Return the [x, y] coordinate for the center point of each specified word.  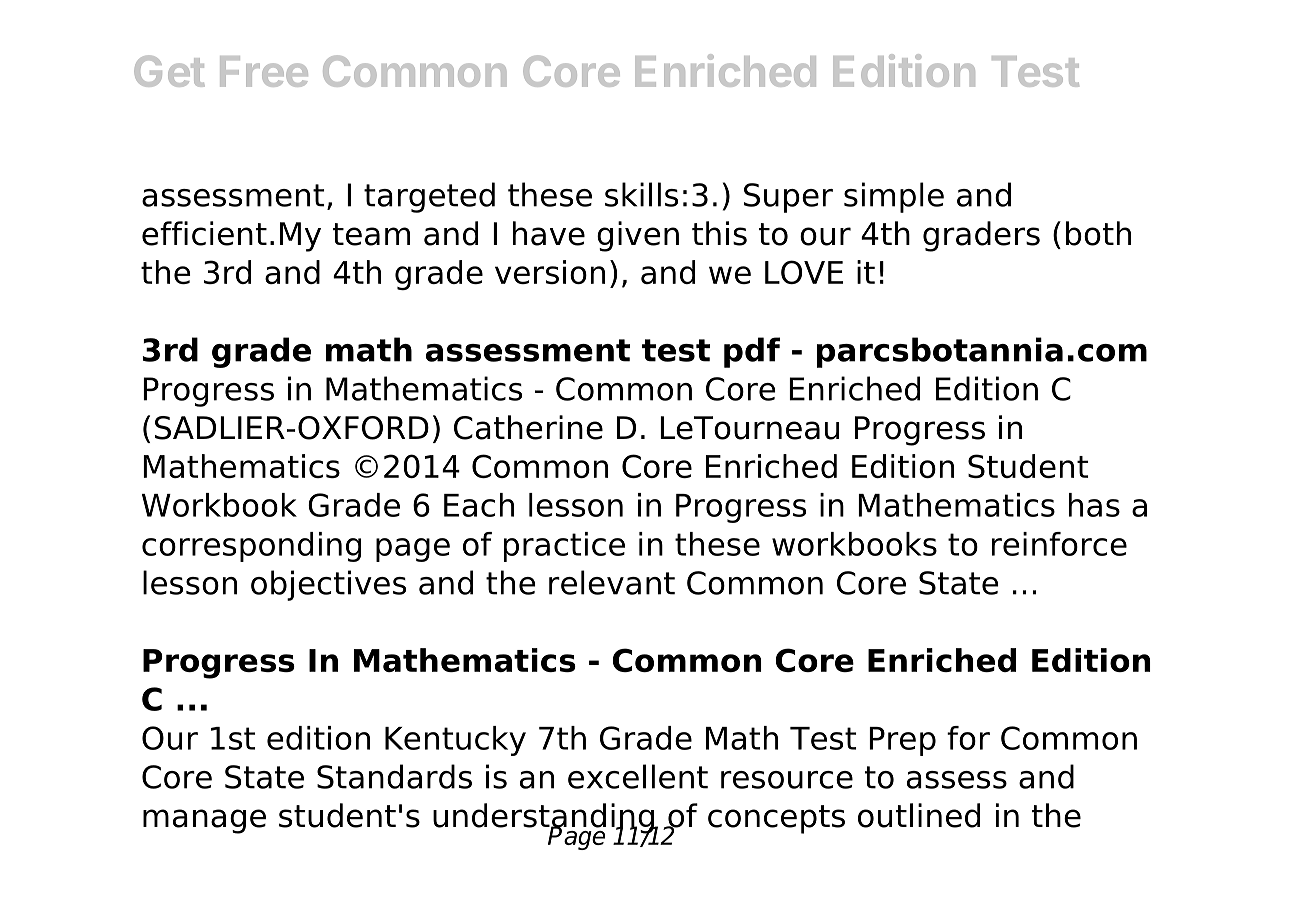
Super [788, 198]
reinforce [1059, 544]
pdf [752, 352]
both [1098, 233]
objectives [328, 585]
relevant [612, 582]
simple [894, 197]
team [371, 234]
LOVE [804, 272]
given [638, 236]
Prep [902, 741]
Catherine [528, 427]
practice [564, 547]
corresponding [251, 547]
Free [264, 71]
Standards [394, 776]
